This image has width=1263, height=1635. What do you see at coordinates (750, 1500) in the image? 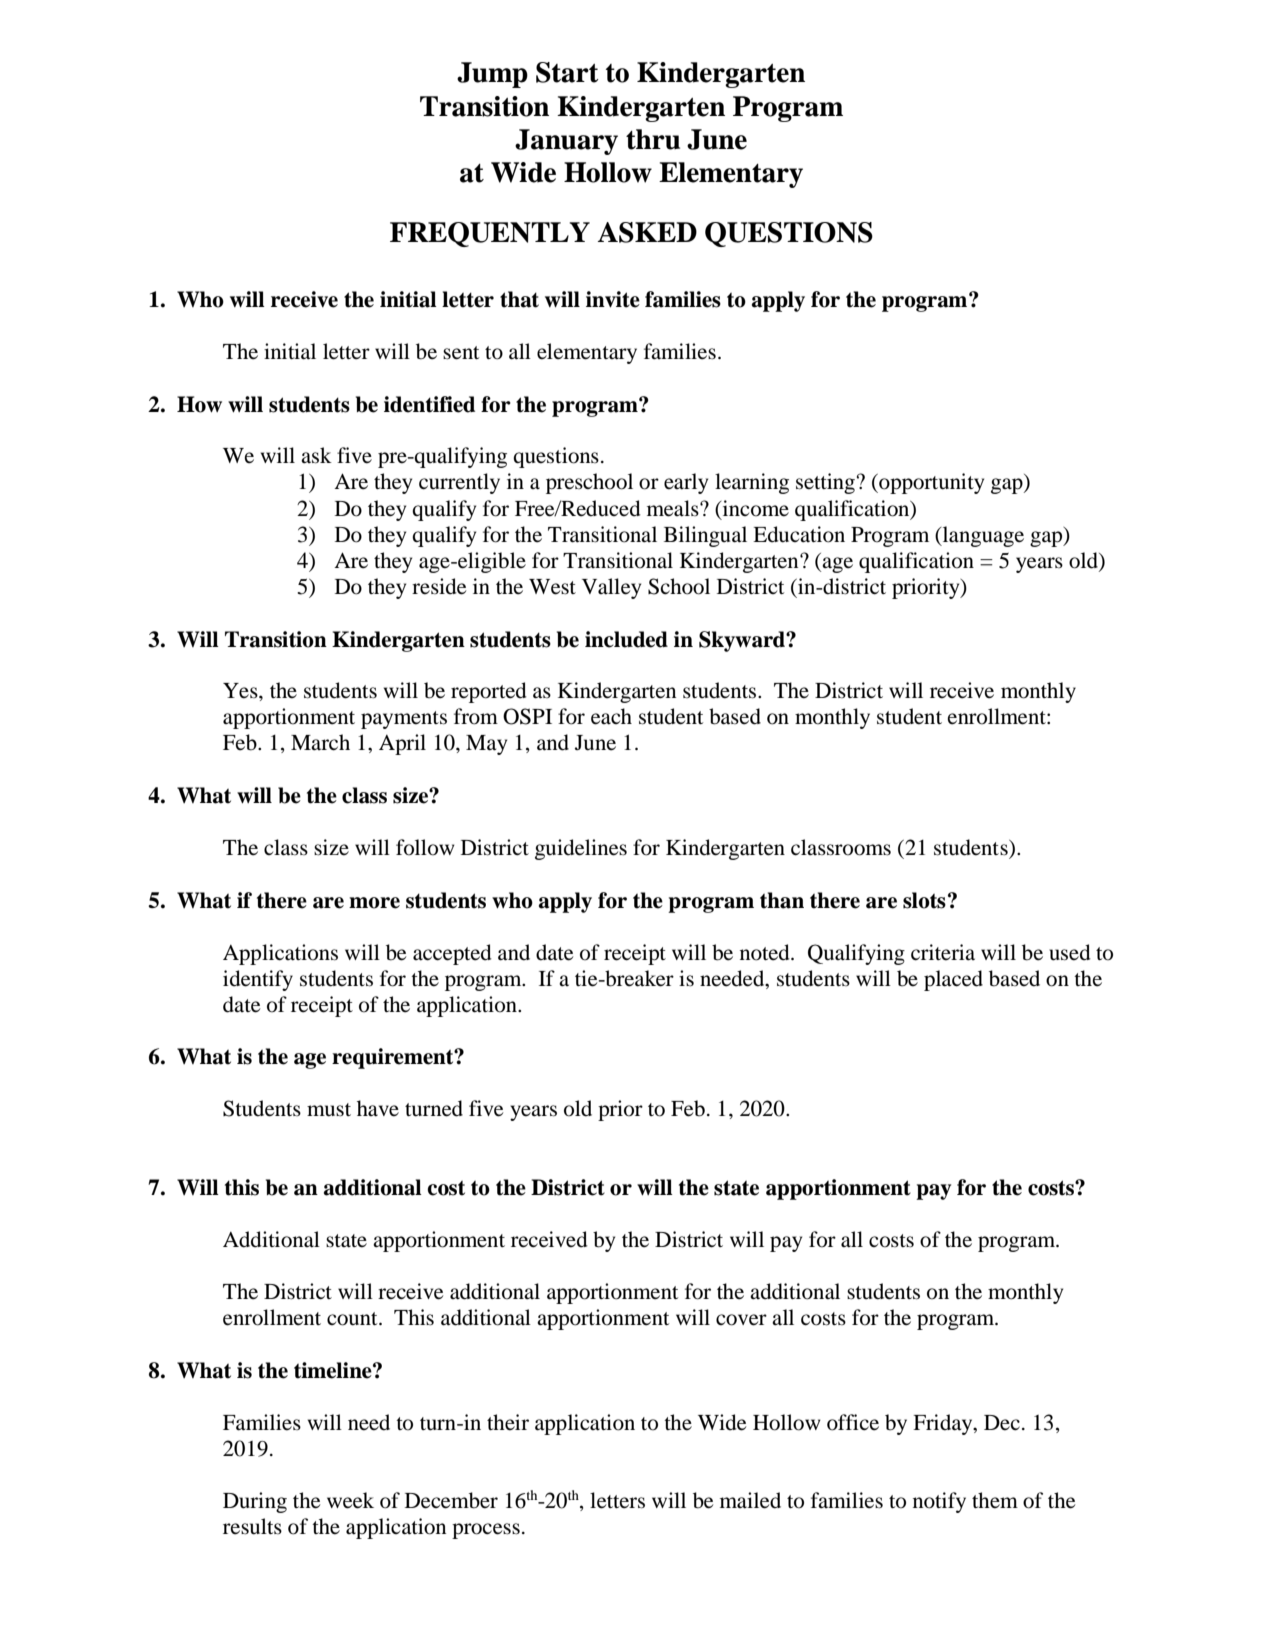
I see `mailed` at bounding box center [750, 1500].
